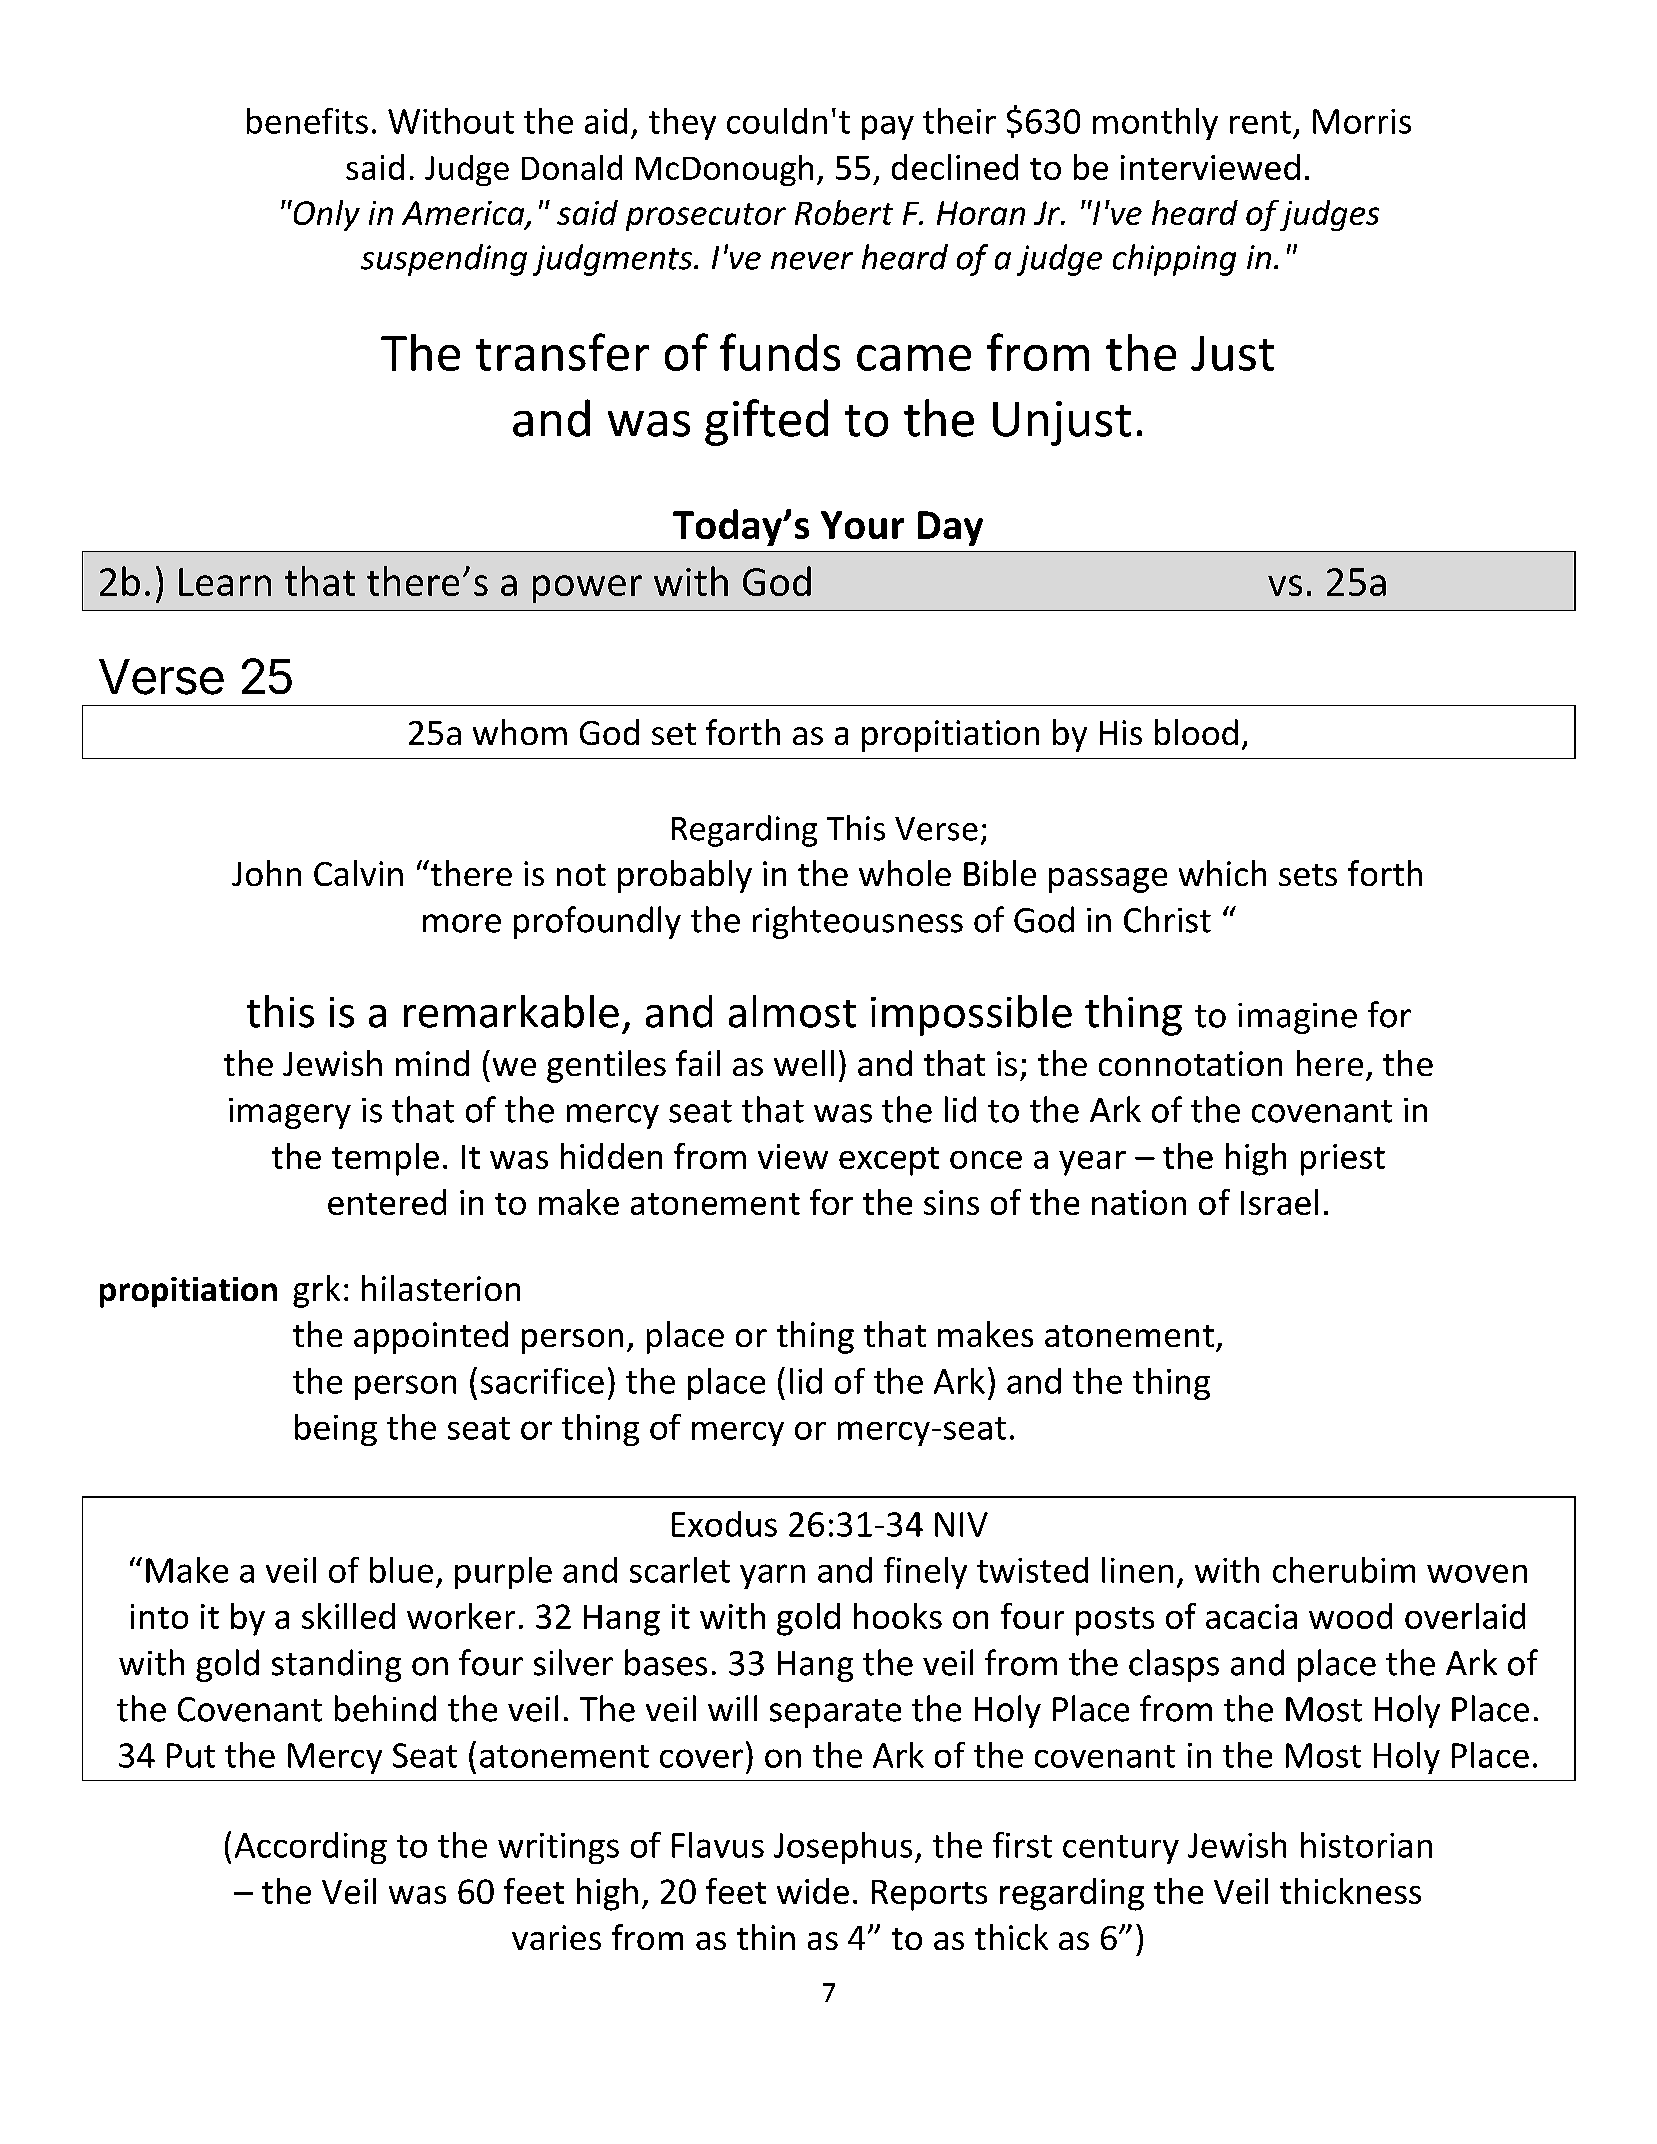 Image resolution: width=1657 pixels, height=2144 pixels. Describe the element at coordinates (862, 525) in the page. I see `Your` at that location.
